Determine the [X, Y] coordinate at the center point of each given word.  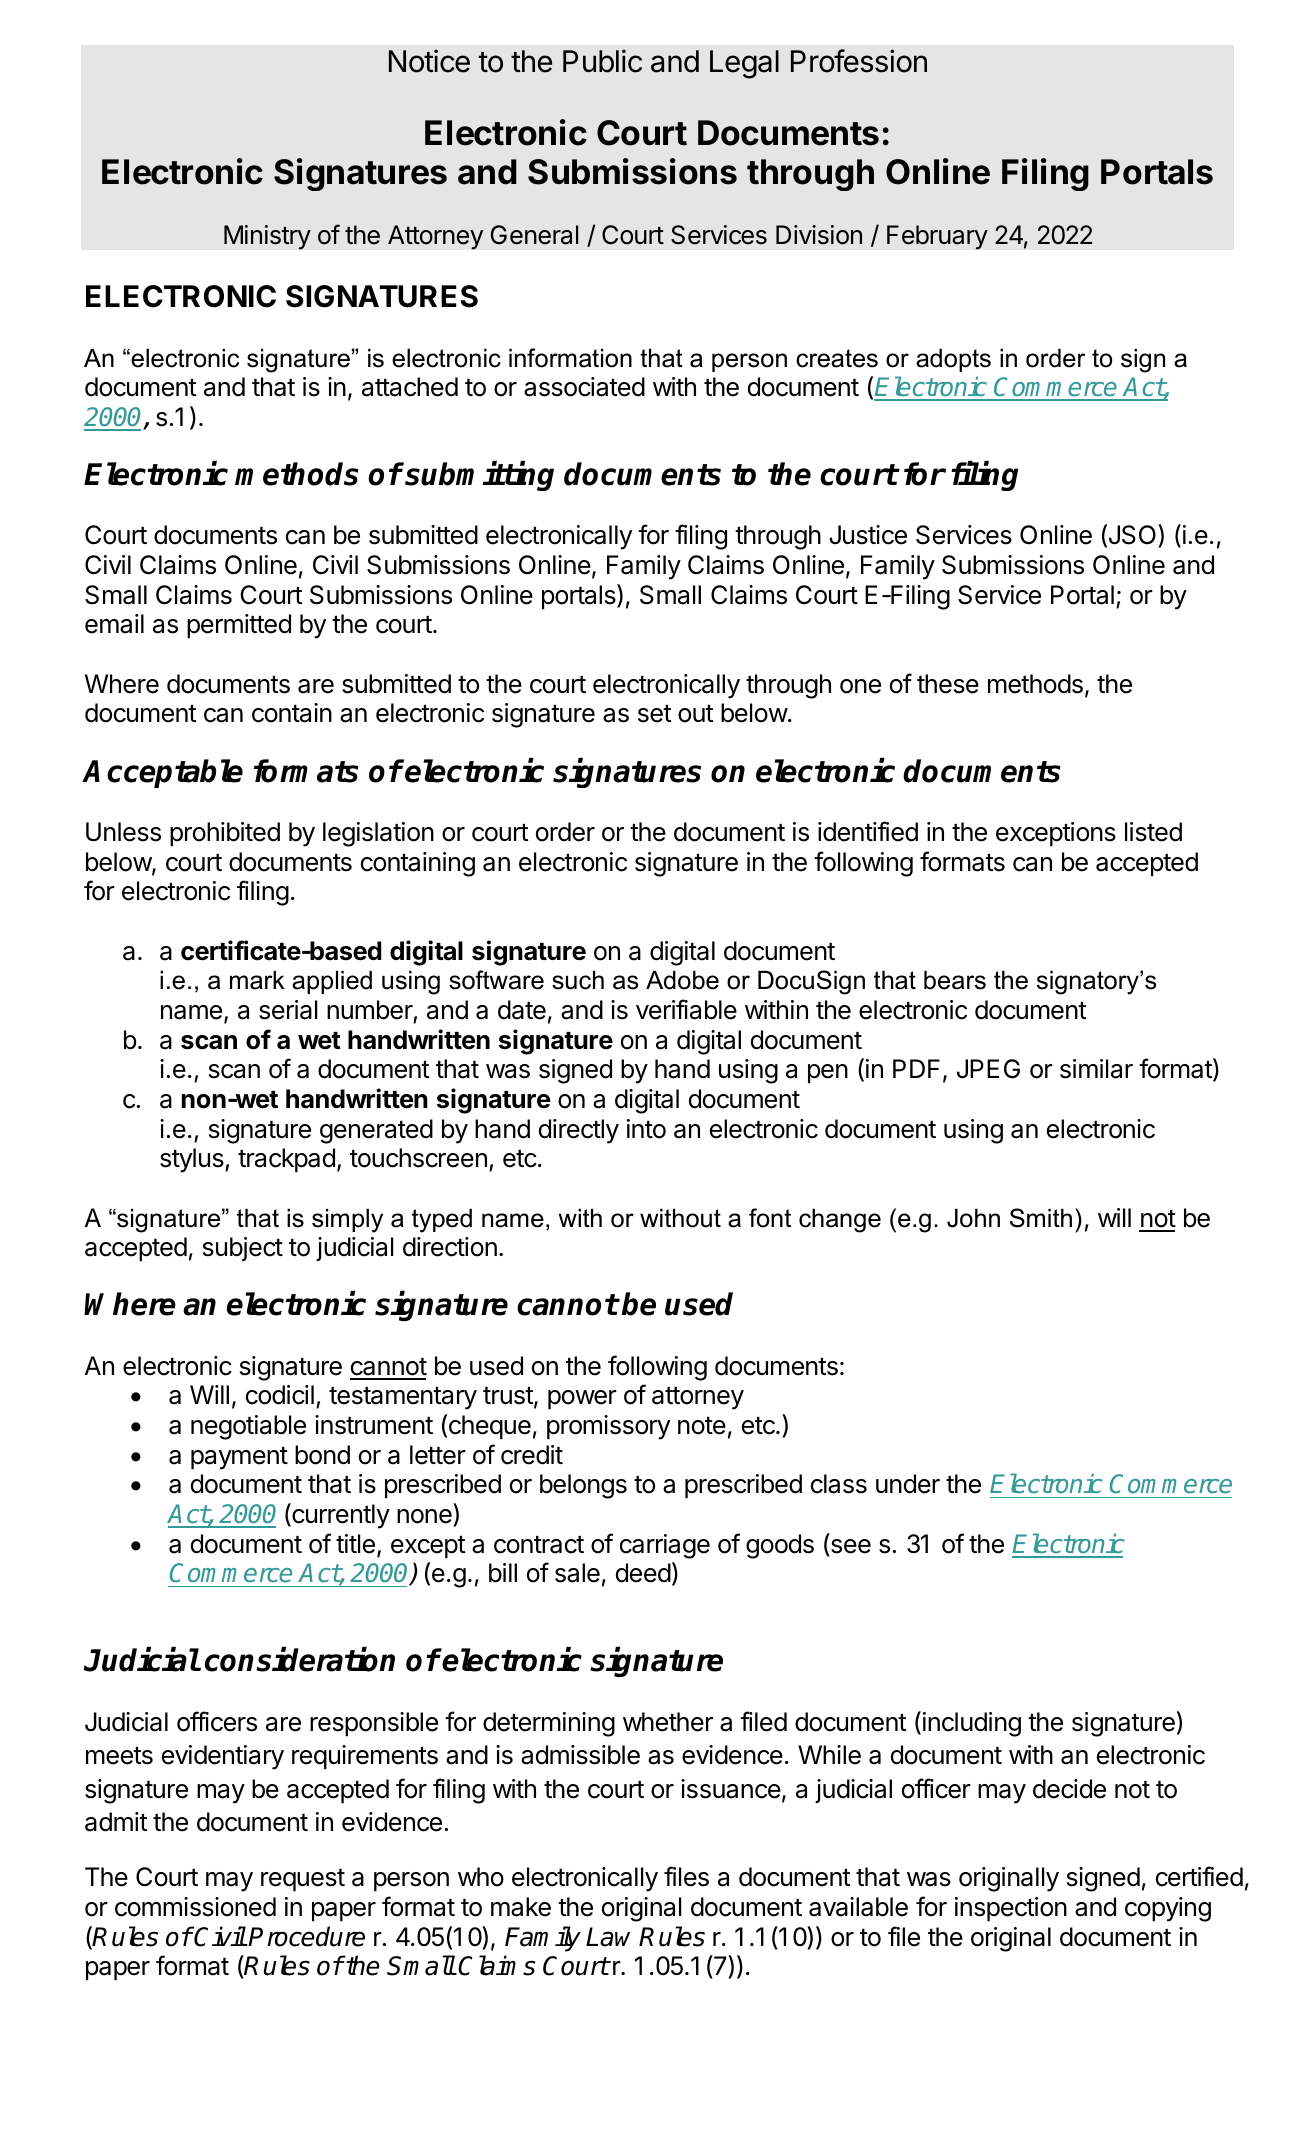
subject [243, 1249]
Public [602, 61]
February [937, 237]
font [770, 1218]
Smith [1041, 1218]
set [654, 714]
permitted [239, 626]
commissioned [195, 1907]
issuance [731, 1789]
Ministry [267, 237]
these [948, 684]
